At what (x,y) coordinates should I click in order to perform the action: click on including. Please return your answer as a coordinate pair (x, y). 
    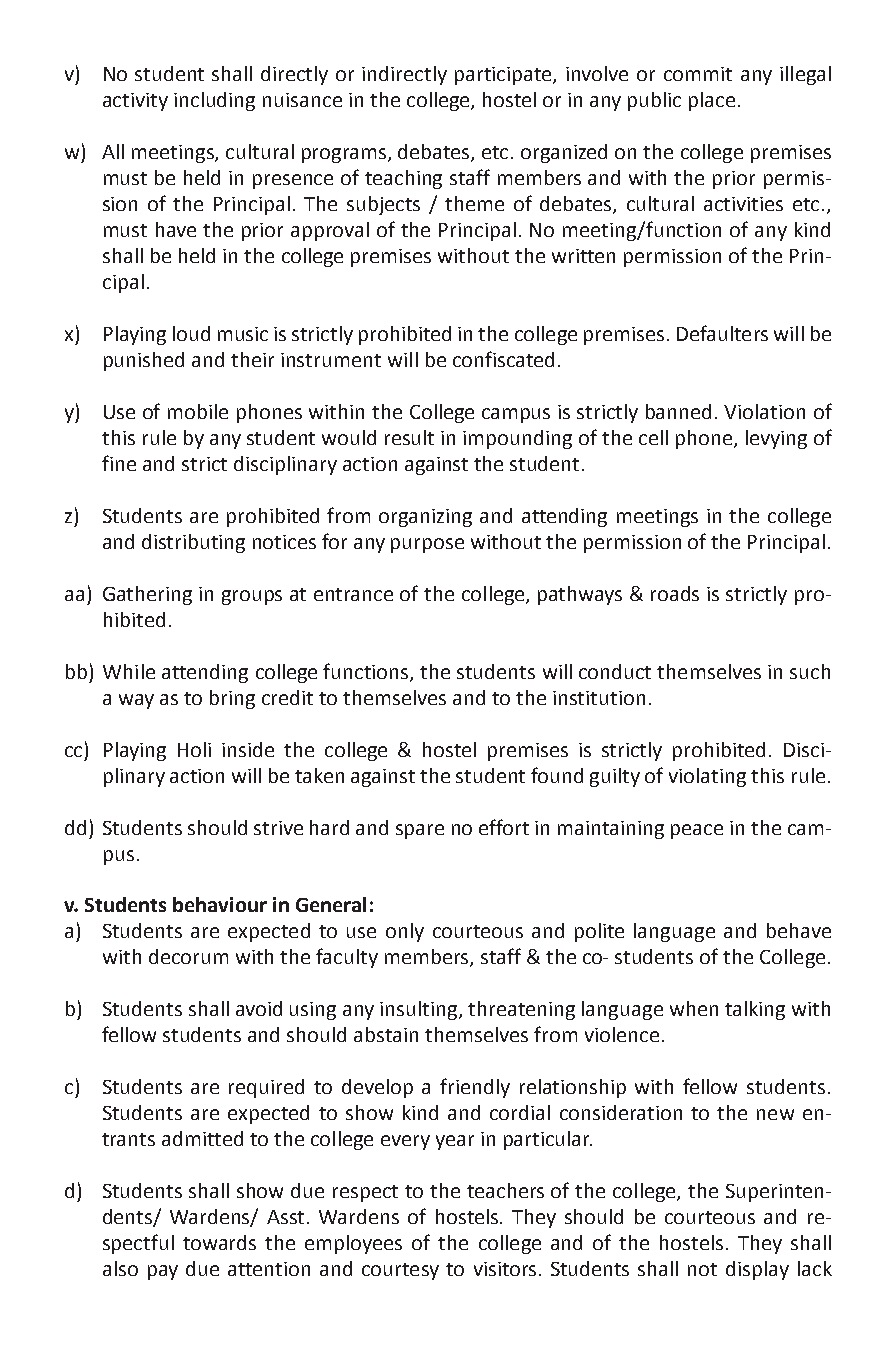
    Looking at the image, I should click on (214, 101).
